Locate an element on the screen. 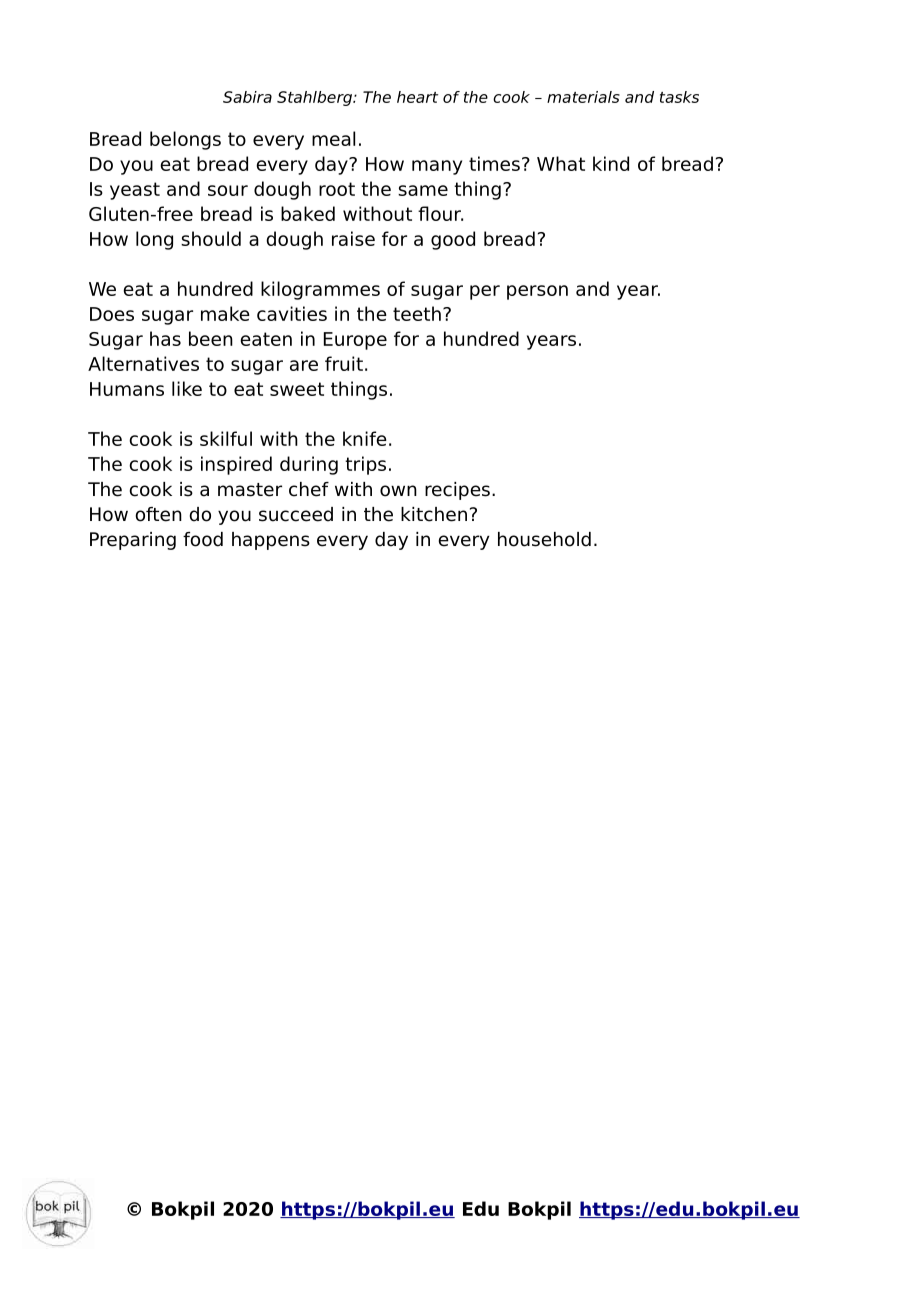 The height and width of the screenshot is (1308, 924). meal is located at coordinates (333, 138).
